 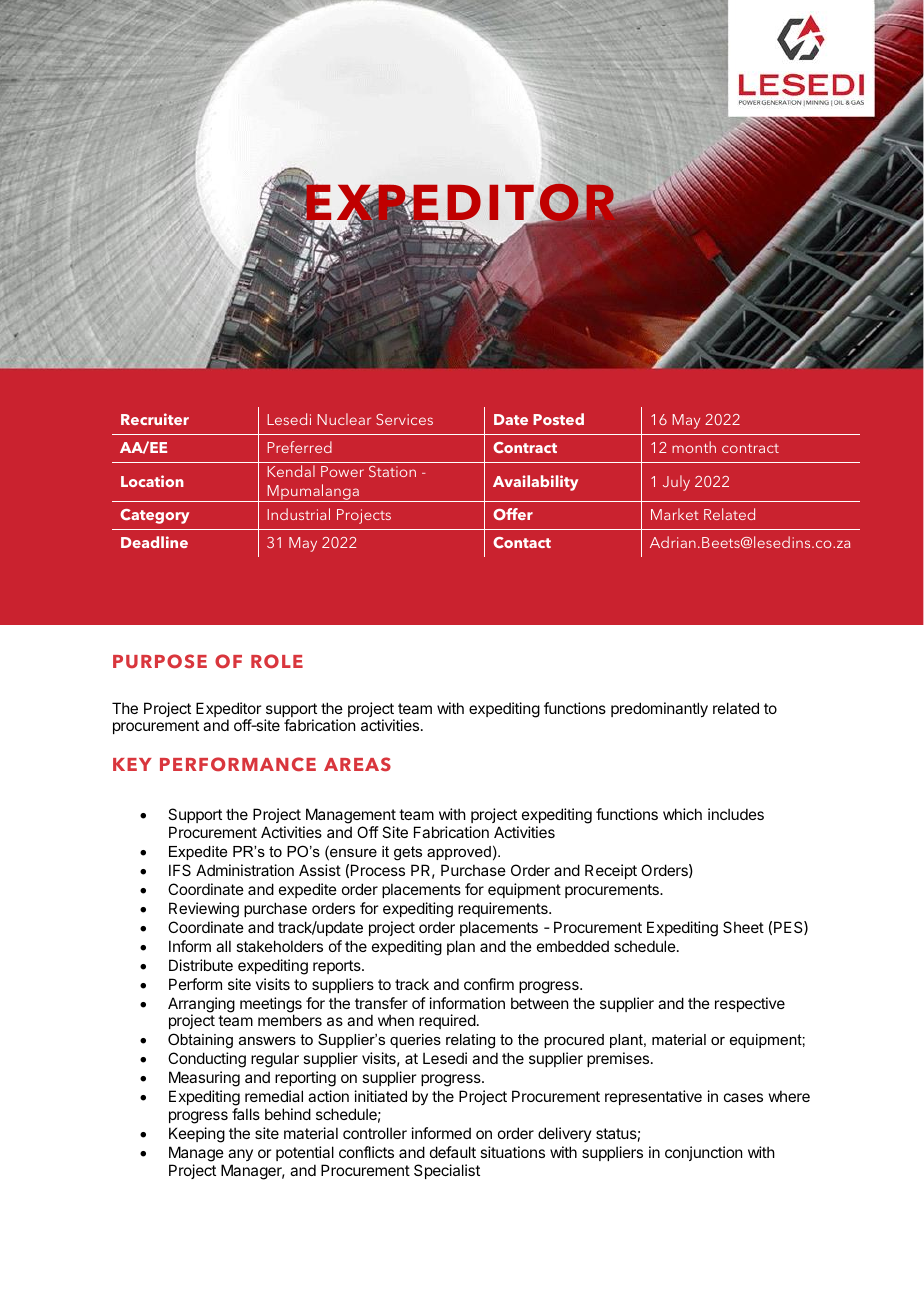 I want to click on PURPOSE, so click(x=160, y=661).
